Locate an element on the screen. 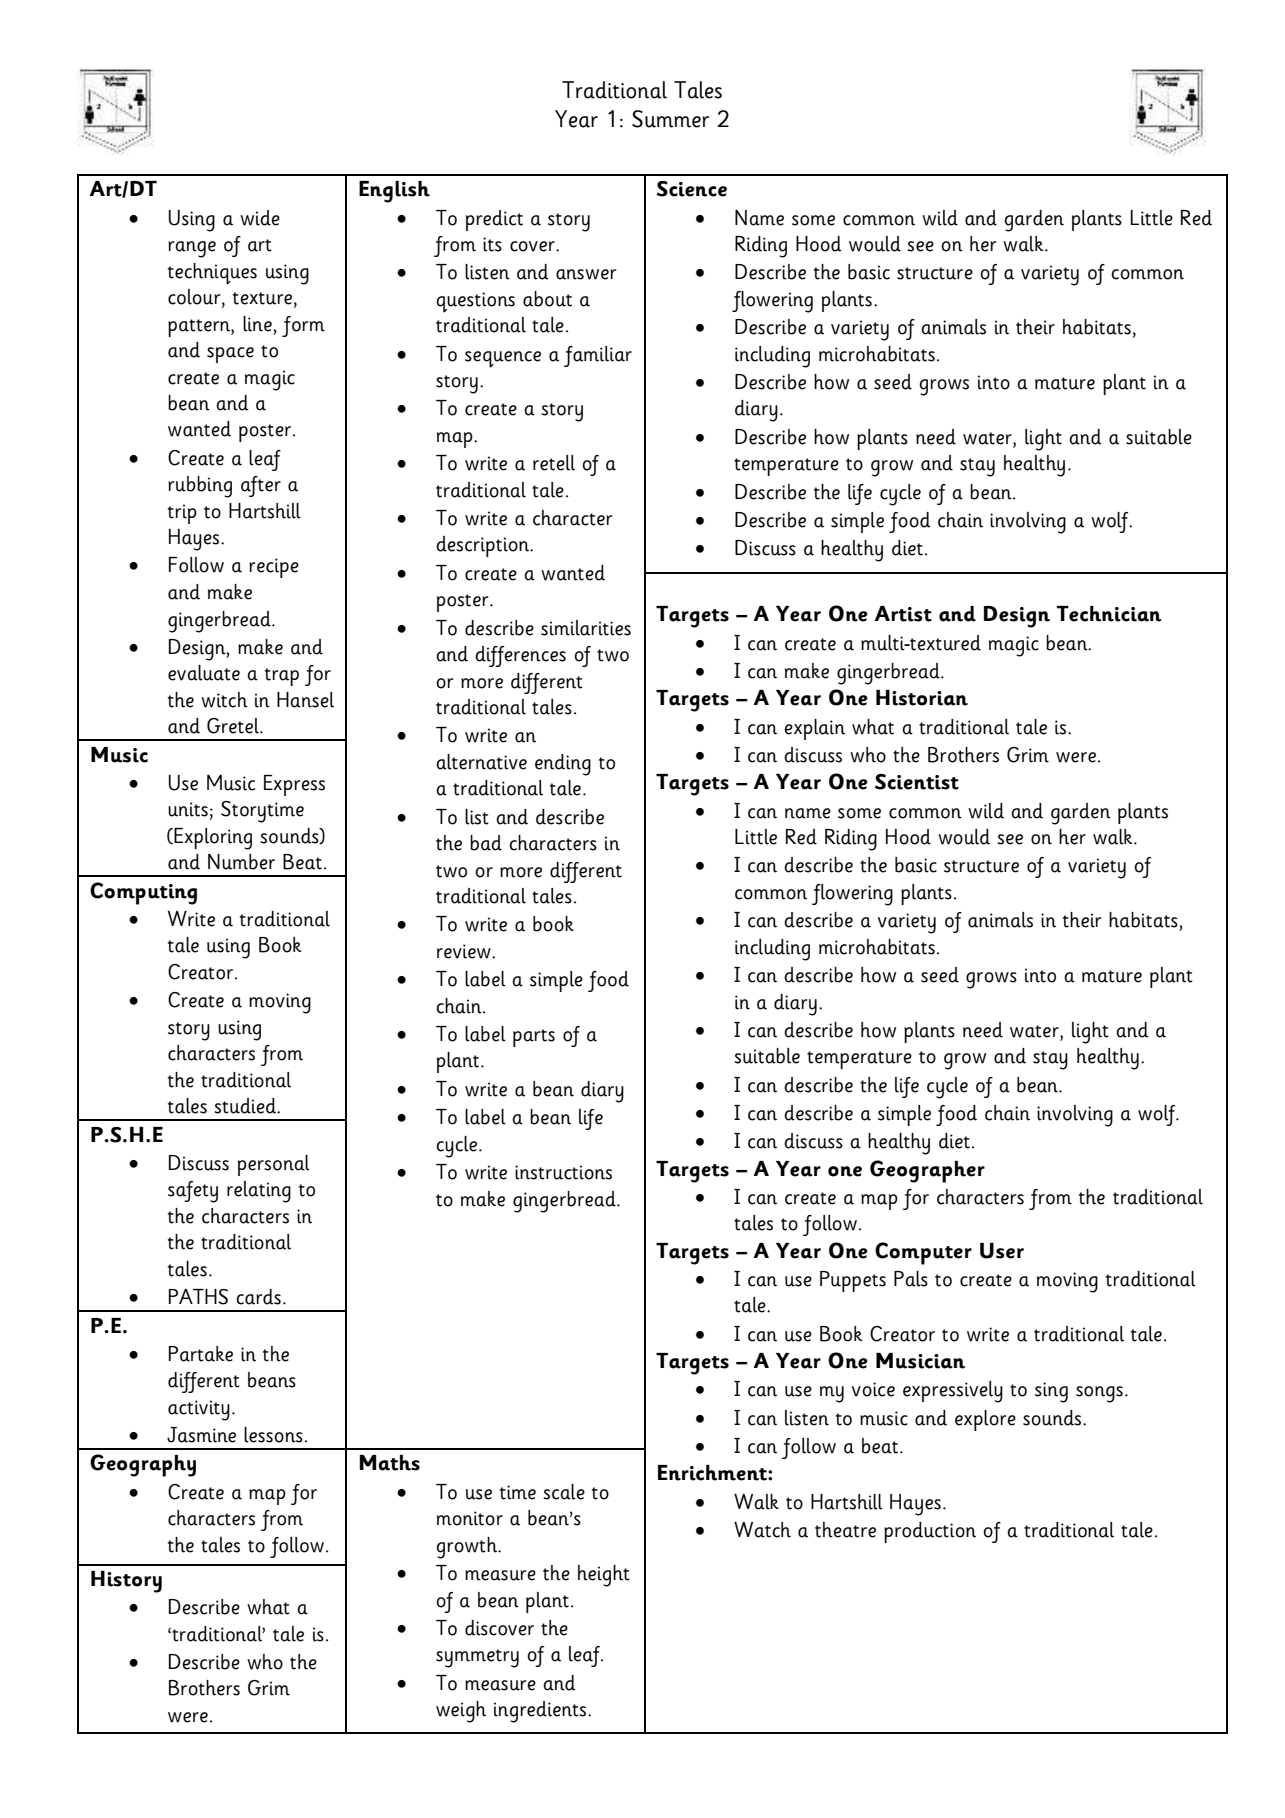 Image resolution: width=1285 pixels, height=1818 pixels. Artist is located at coordinates (903, 614).
